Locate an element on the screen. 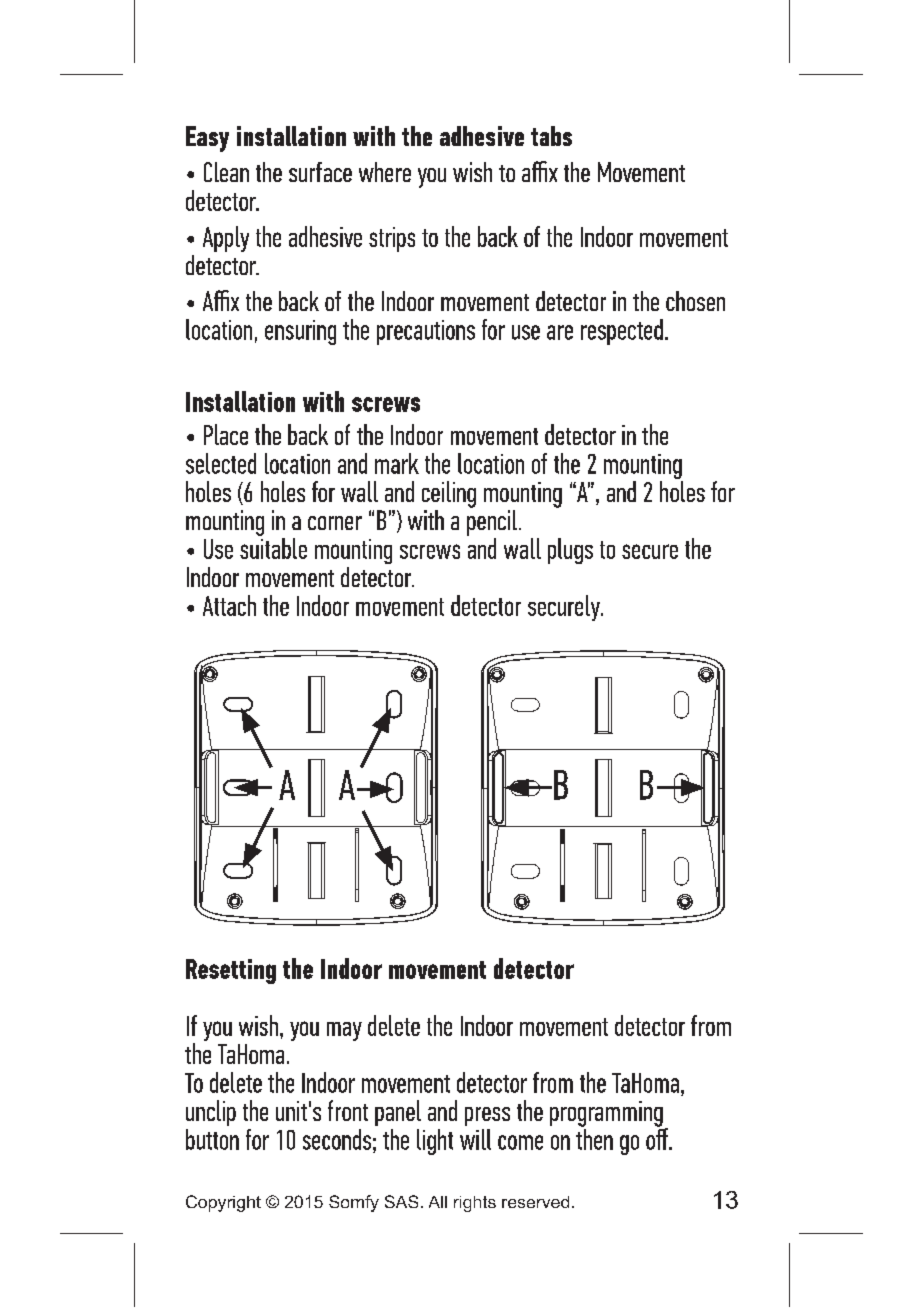 The width and height of the screenshot is (924, 1308). tabs is located at coordinates (551, 136).
